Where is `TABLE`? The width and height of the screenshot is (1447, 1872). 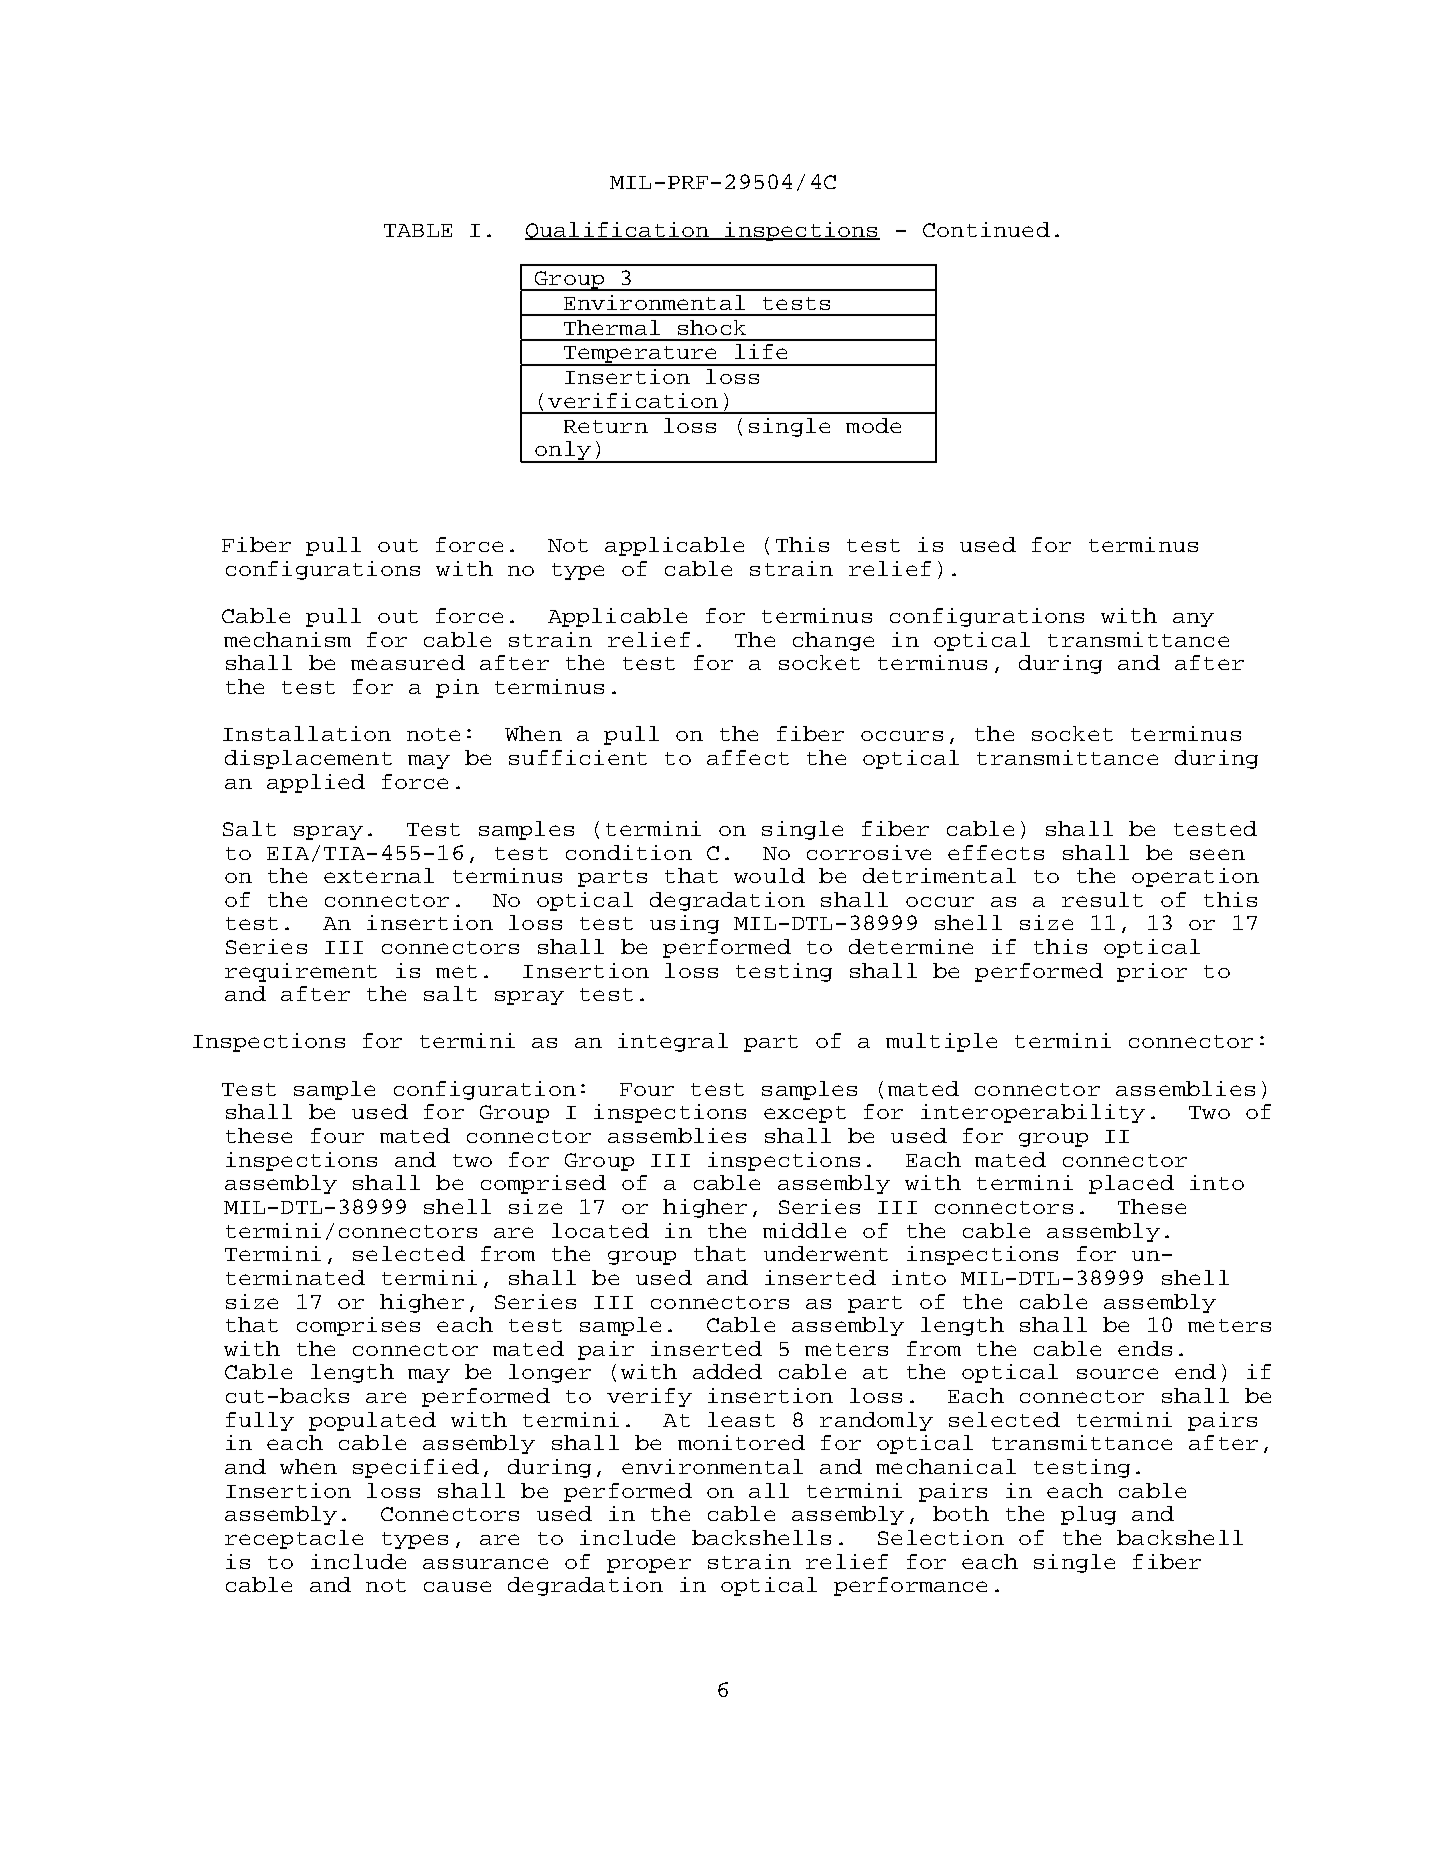 TABLE is located at coordinates (418, 230).
